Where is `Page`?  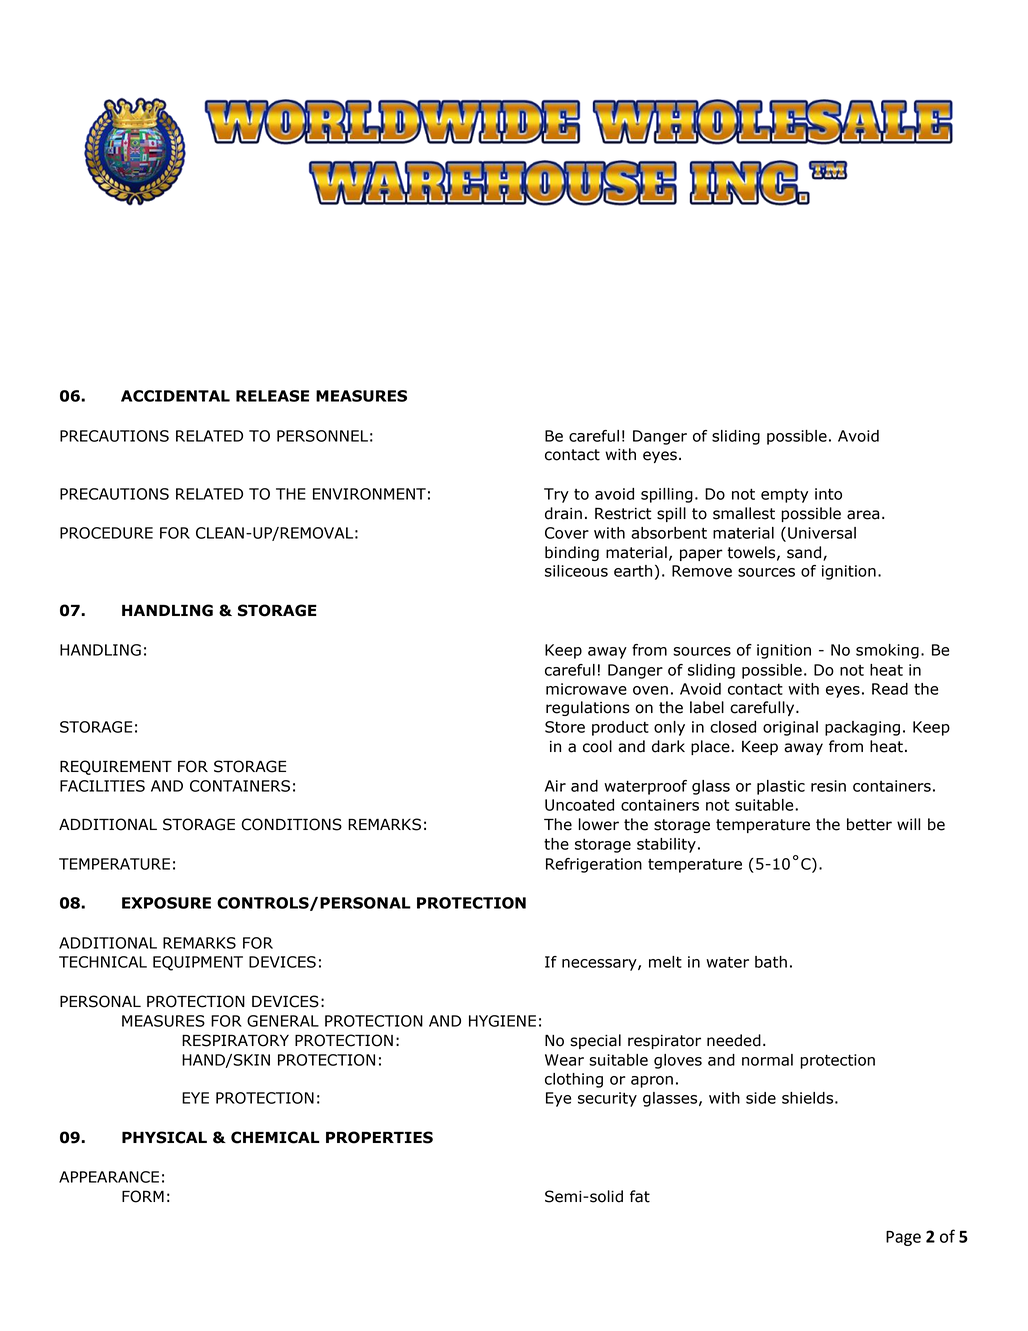
Page is located at coordinates (903, 1238).
